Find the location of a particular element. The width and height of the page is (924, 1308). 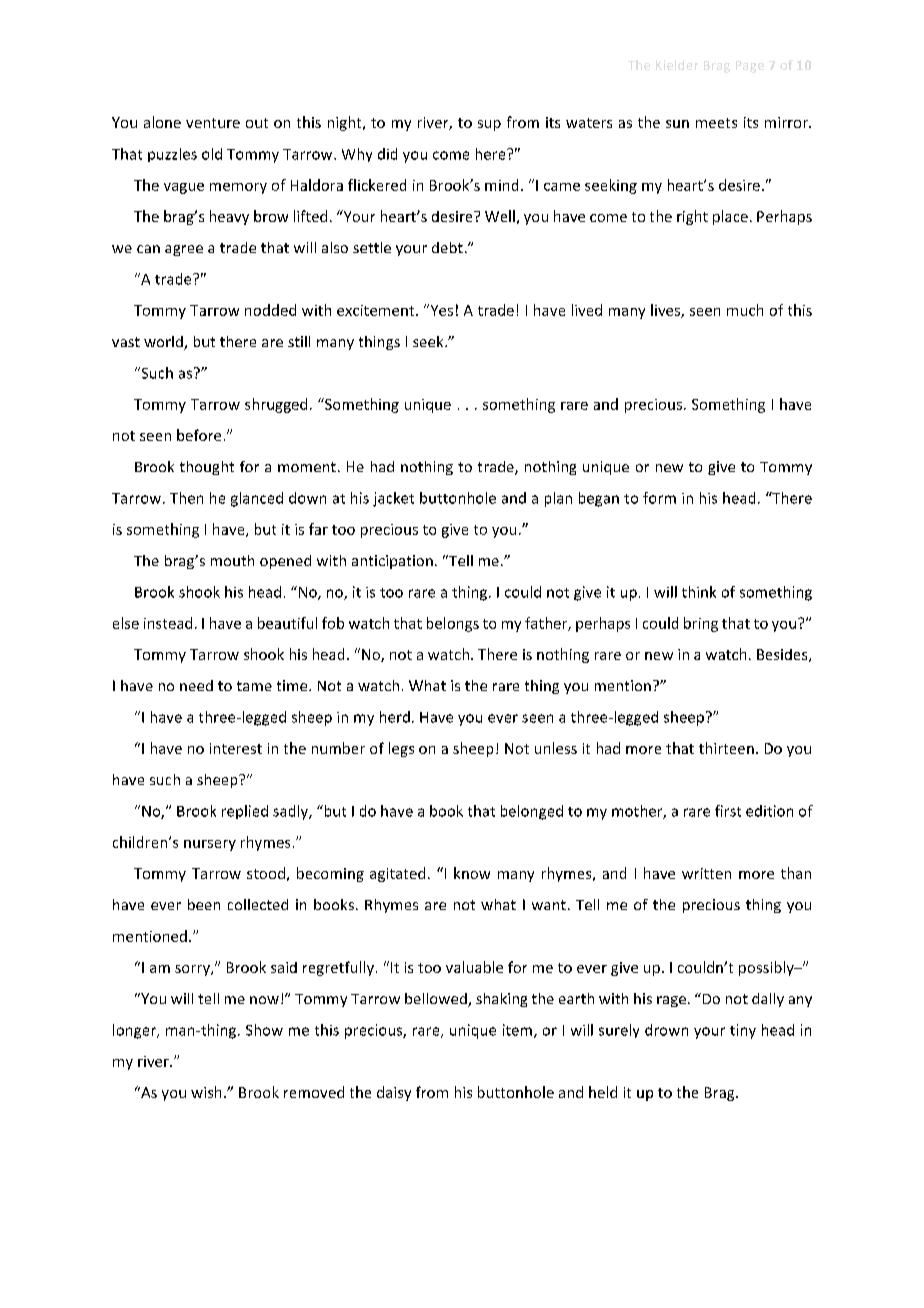

think is located at coordinates (699, 592).
